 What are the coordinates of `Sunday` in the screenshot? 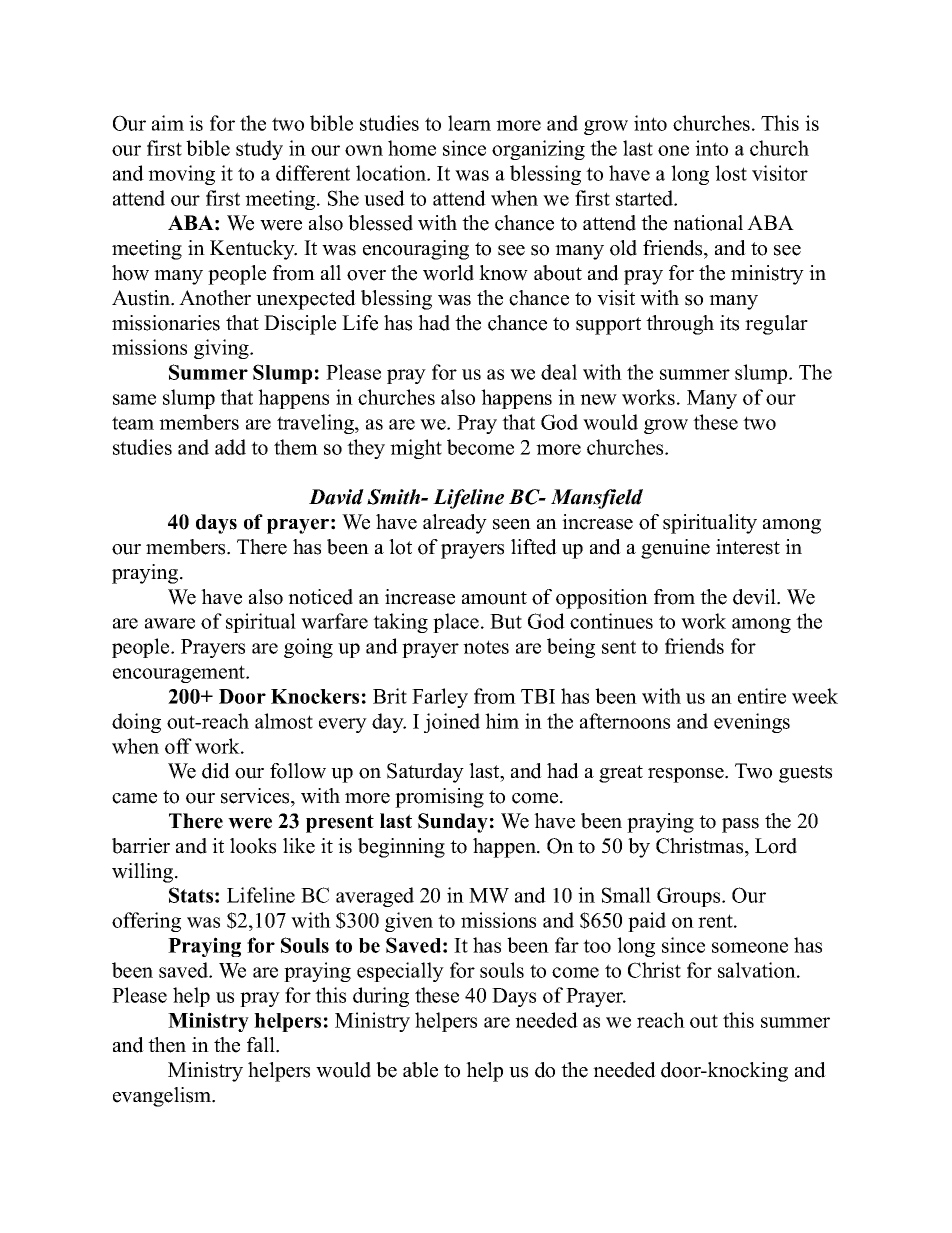 It's located at (453, 823).
